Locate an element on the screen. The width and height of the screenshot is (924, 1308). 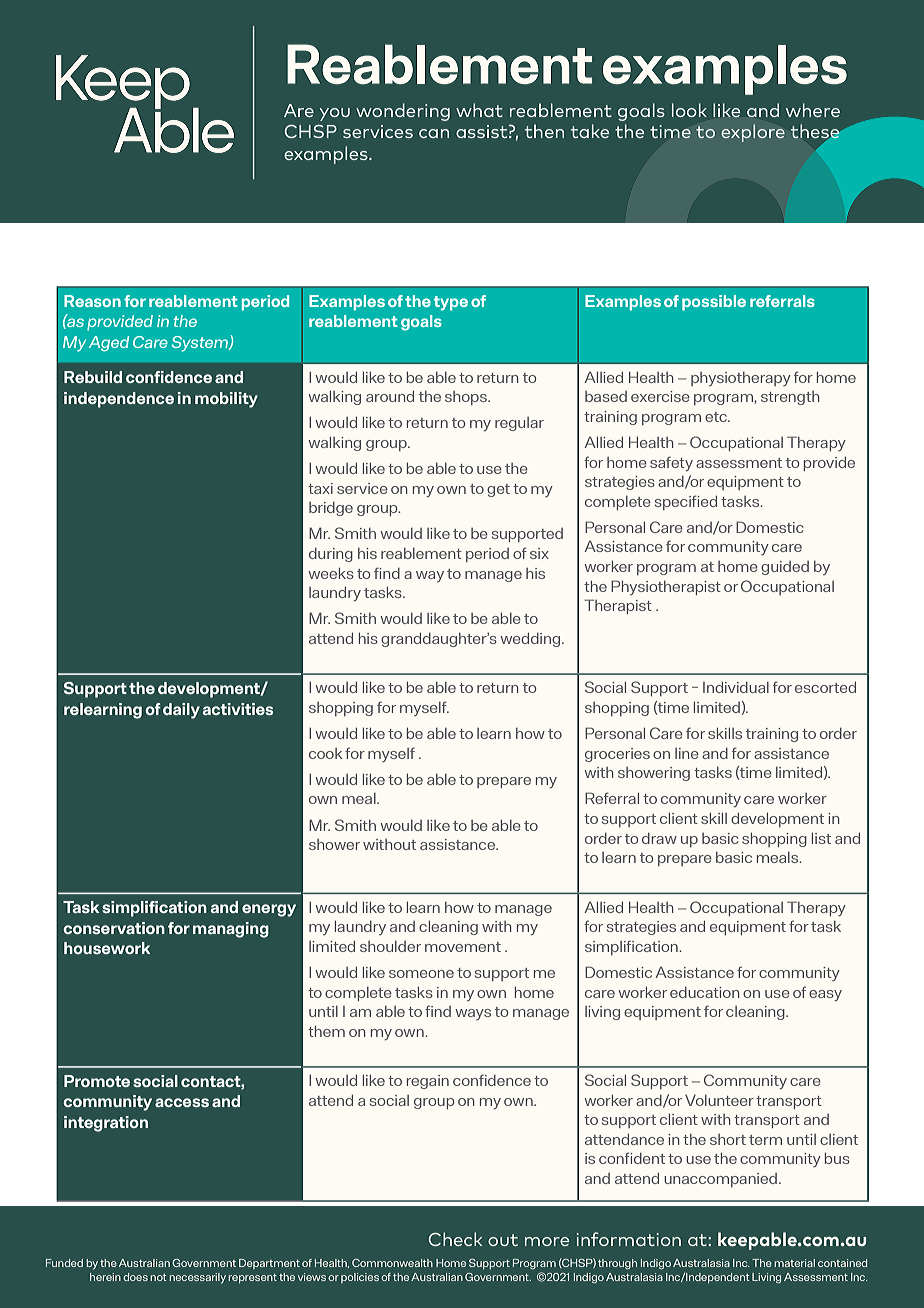
cook is located at coordinates (326, 753).
